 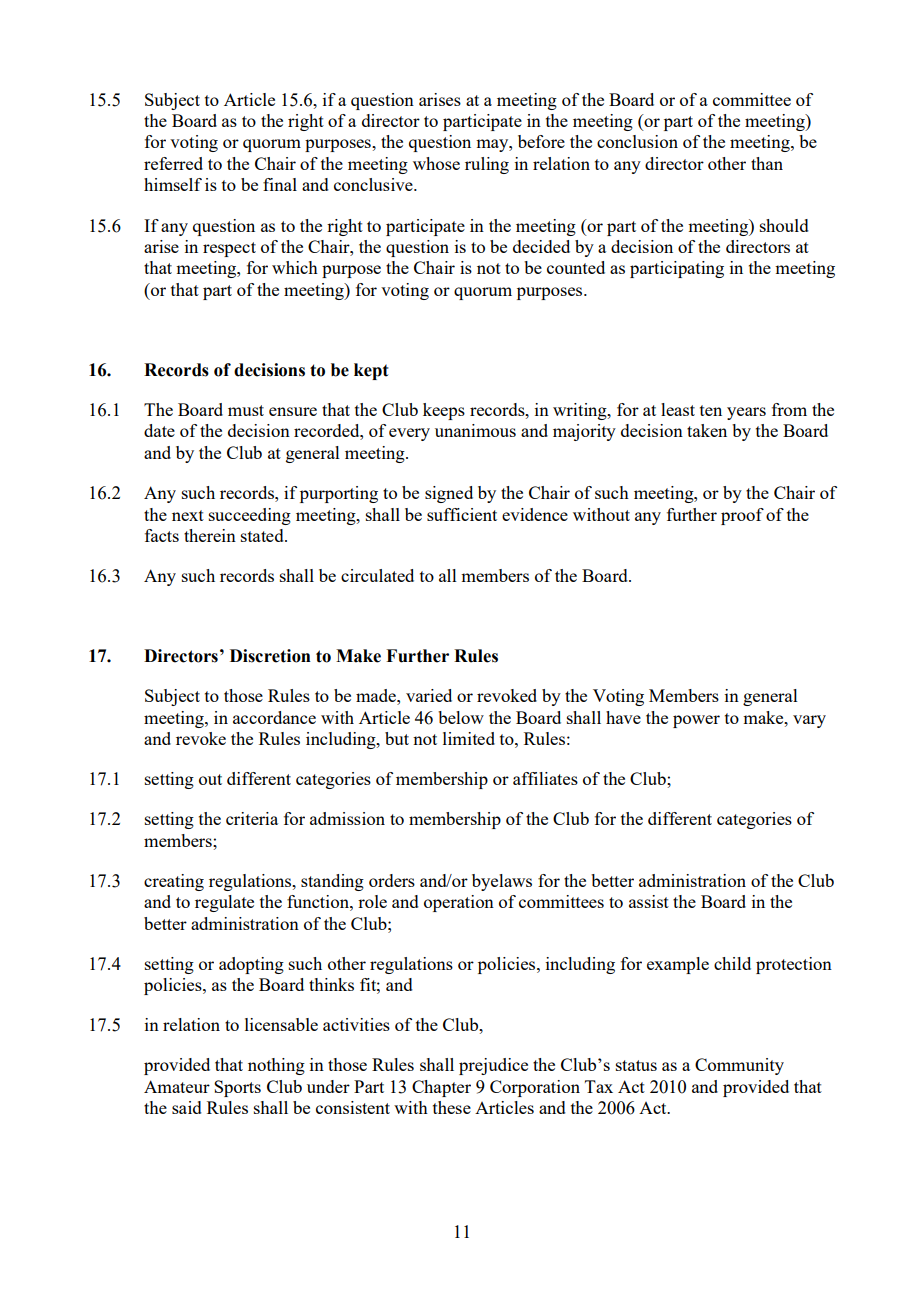 What do you see at coordinates (429, 695) in the screenshot?
I see `varied` at bounding box center [429, 695].
